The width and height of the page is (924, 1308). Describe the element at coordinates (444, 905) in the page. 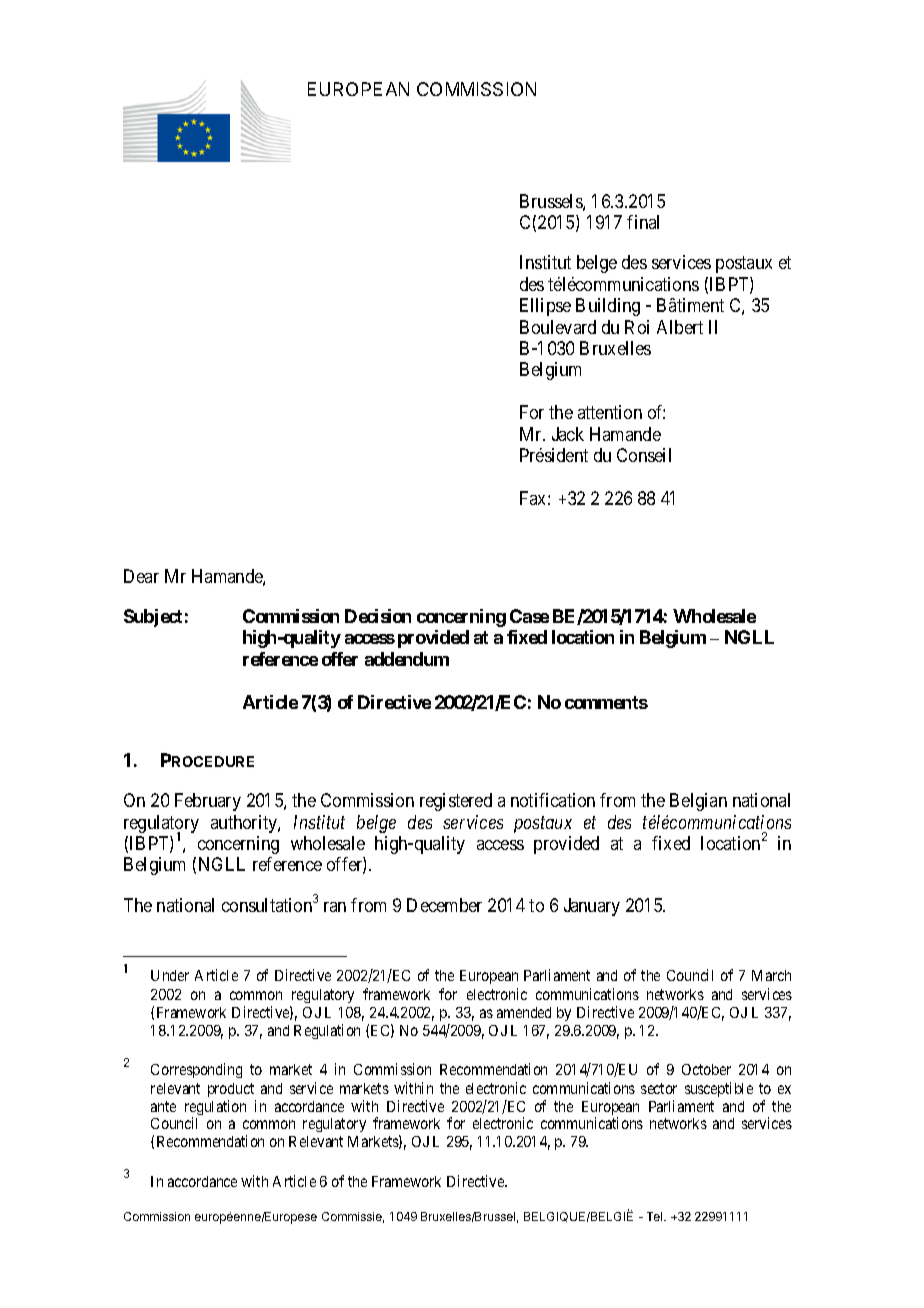

I see `December` at that location.
